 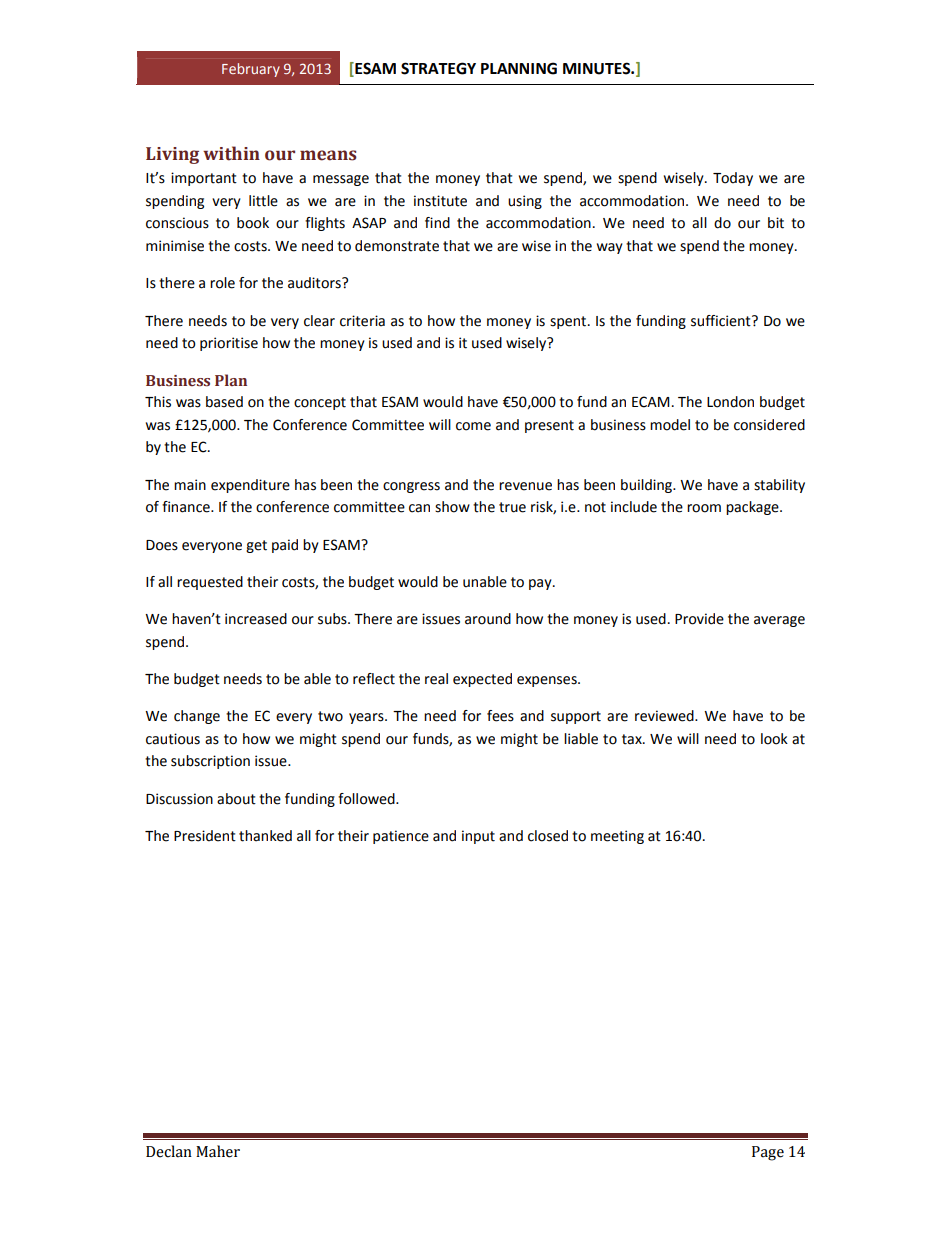 What do you see at coordinates (768, 1153) in the image?
I see `Page` at bounding box center [768, 1153].
